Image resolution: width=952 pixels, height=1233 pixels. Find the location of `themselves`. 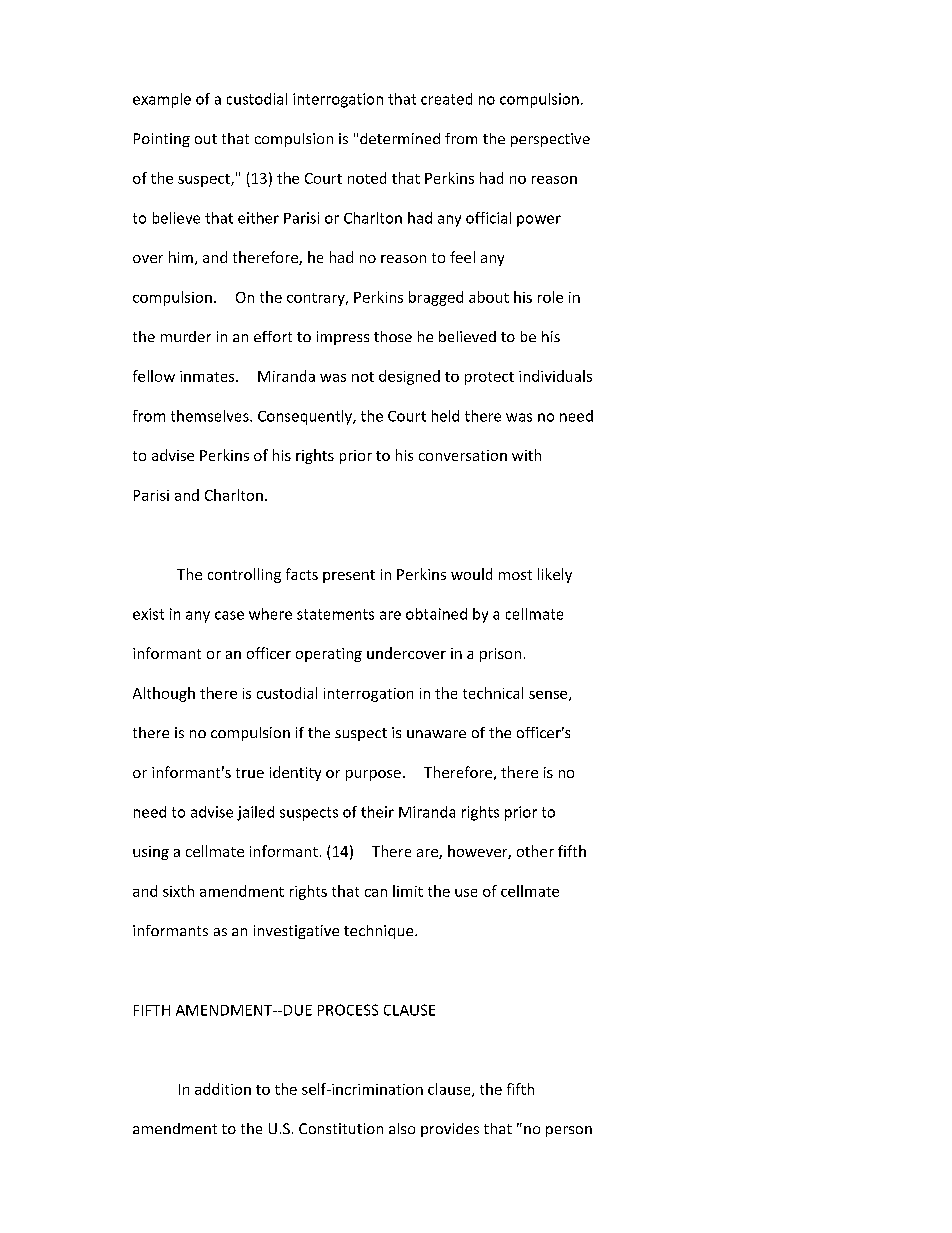

themselves is located at coordinates (211, 416).
